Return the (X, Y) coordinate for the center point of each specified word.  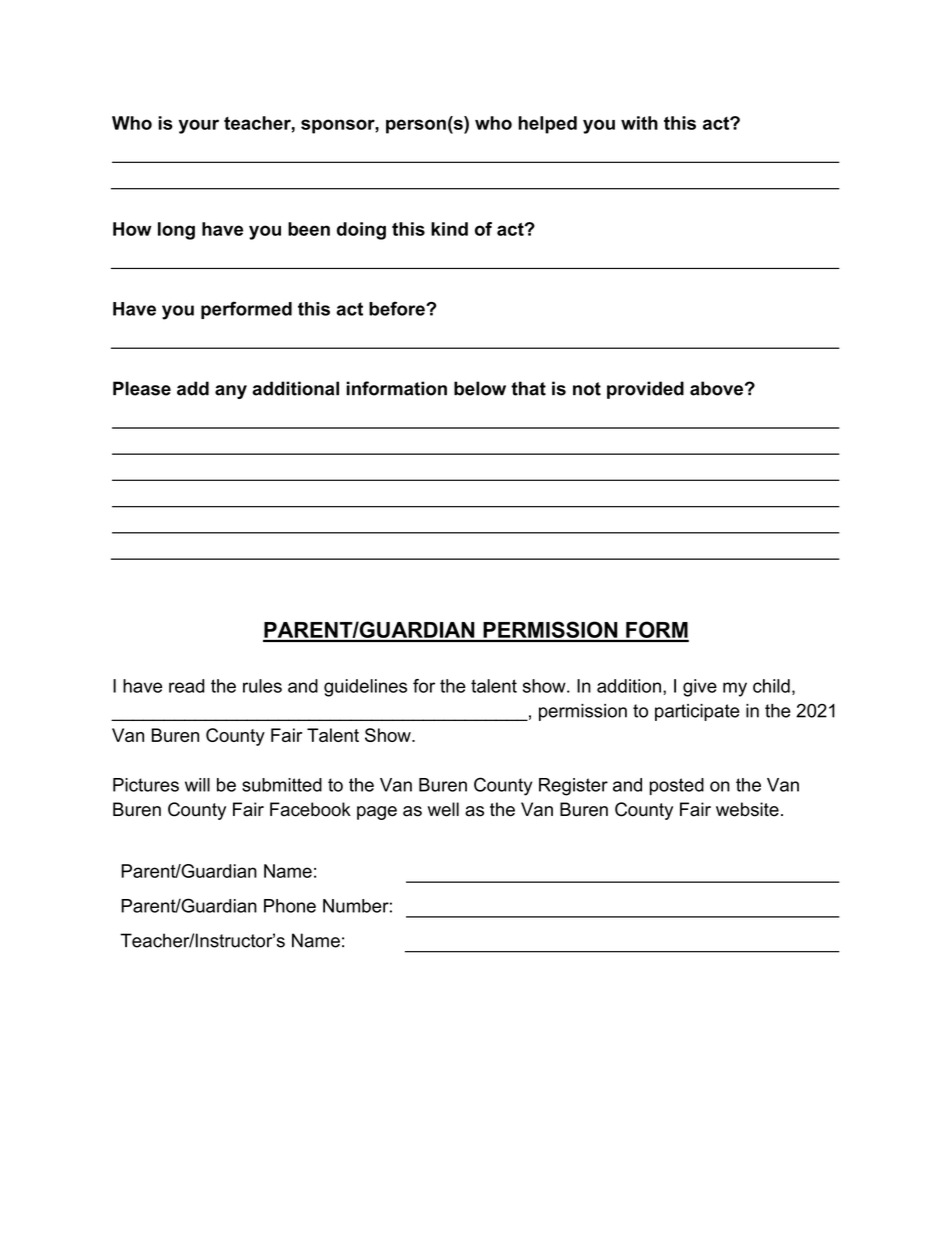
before (398, 308)
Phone (290, 906)
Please (142, 388)
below (480, 388)
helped (547, 125)
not (587, 389)
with (639, 123)
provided (645, 390)
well (443, 809)
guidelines (365, 688)
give (700, 688)
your (199, 126)
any (231, 392)
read (187, 686)
